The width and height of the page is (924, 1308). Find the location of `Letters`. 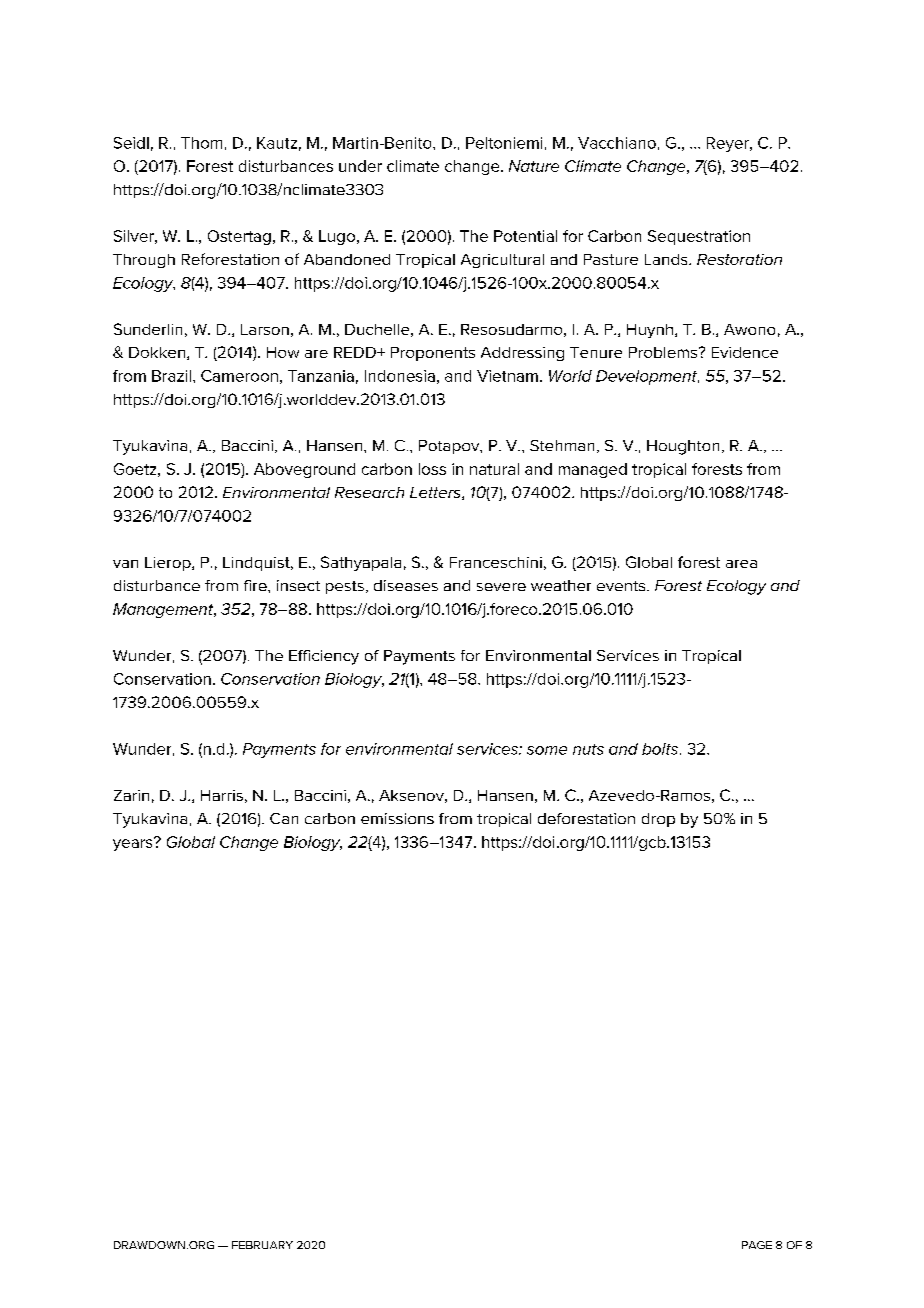

Letters is located at coordinates (436, 493).
